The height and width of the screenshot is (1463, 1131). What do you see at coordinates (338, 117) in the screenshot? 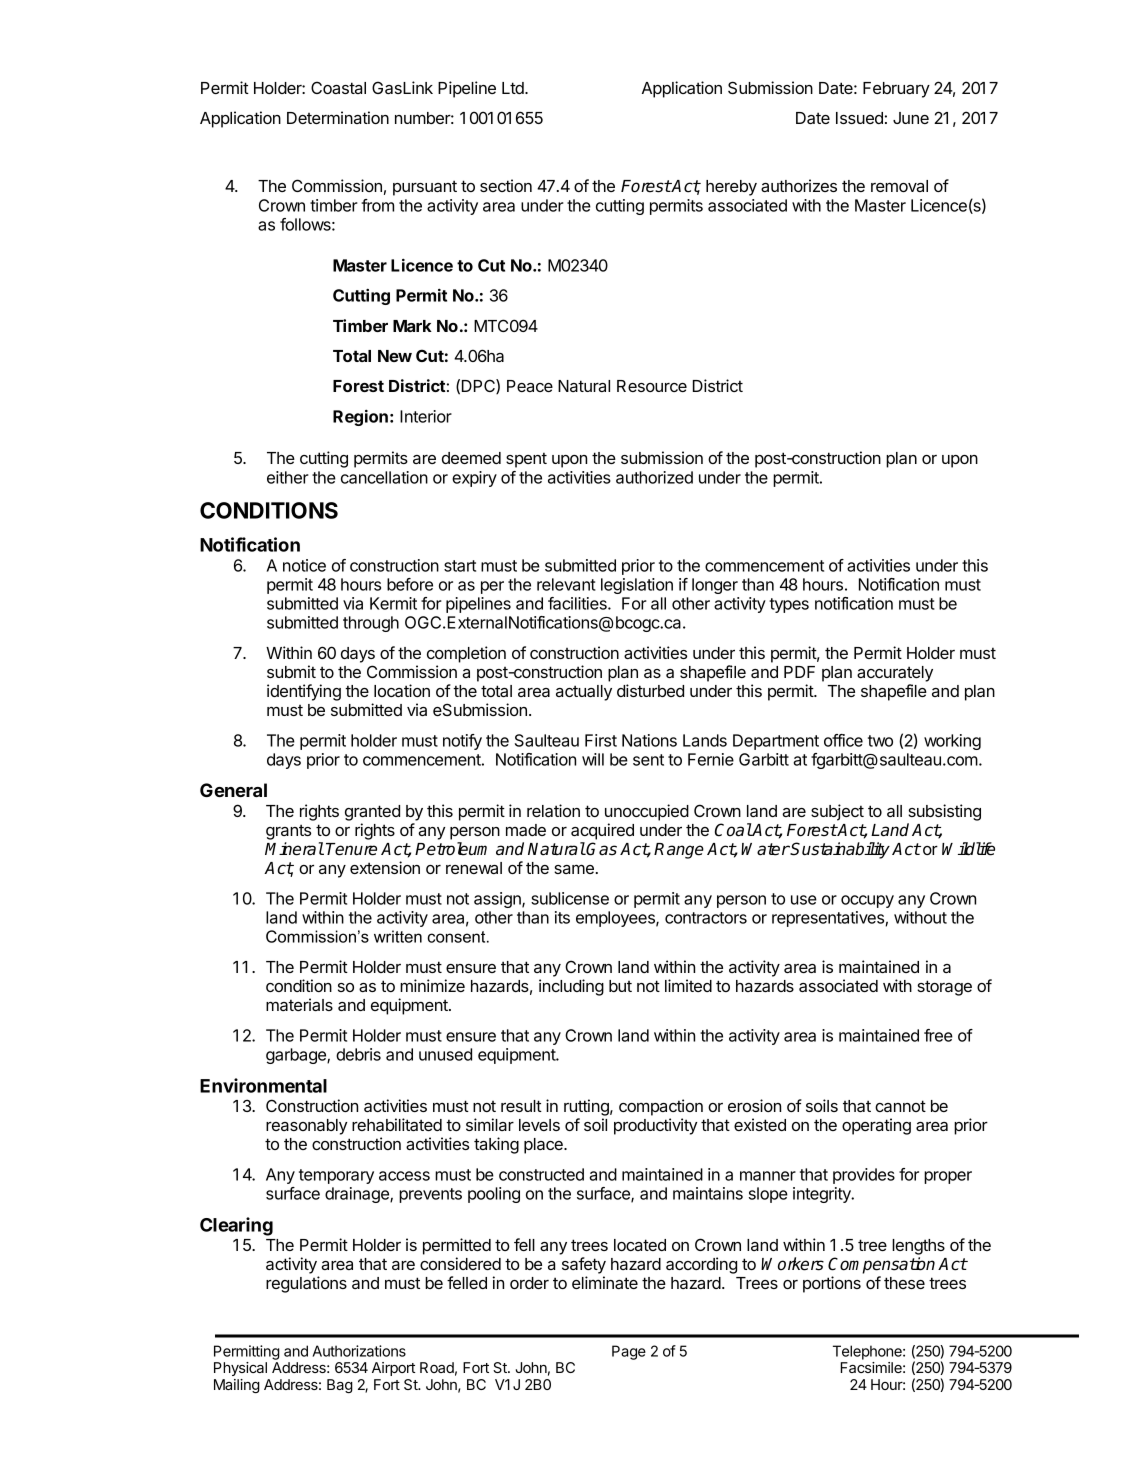
I see `Determination` at bounding box center [338, 117].
